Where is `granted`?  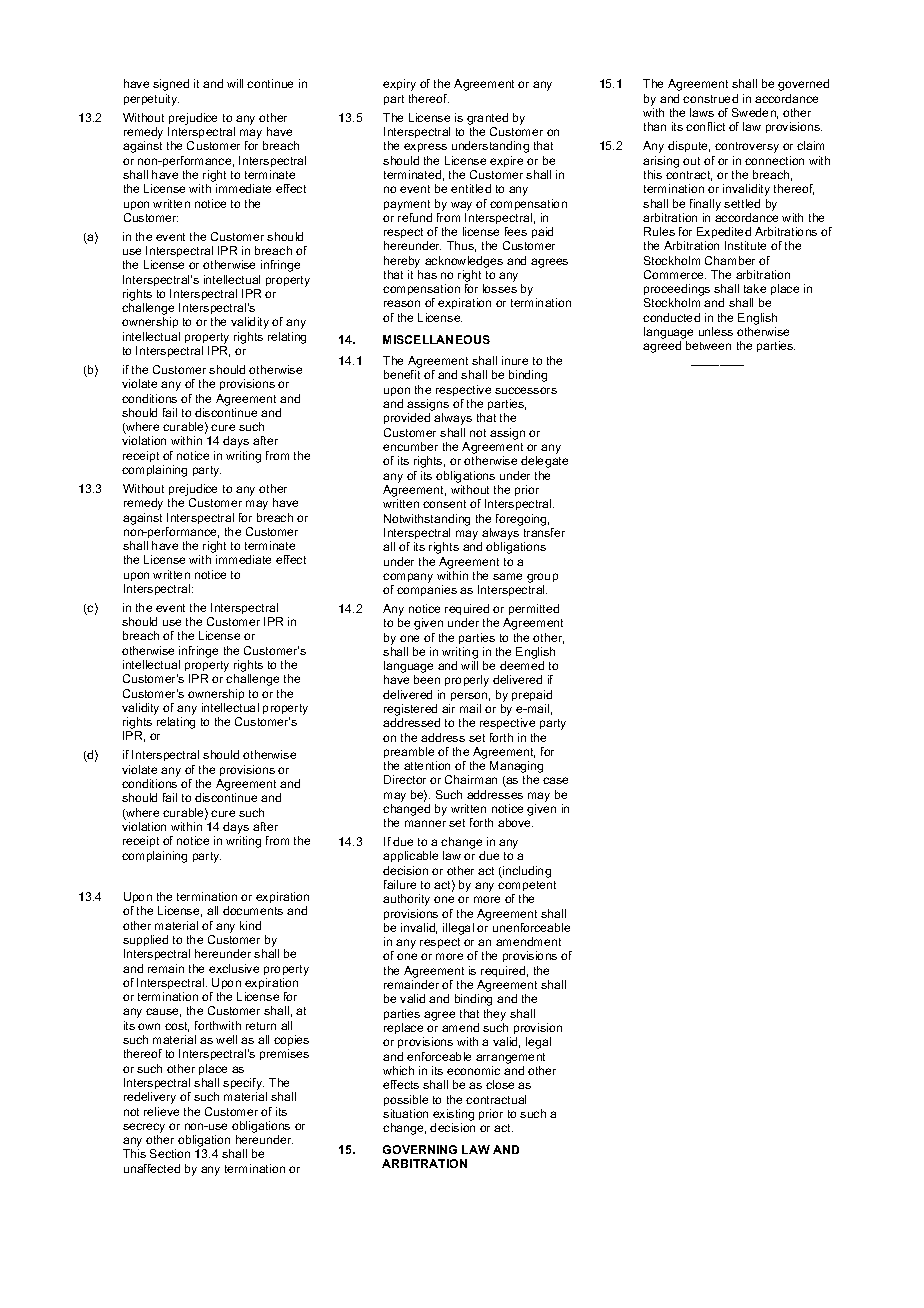
granted is located at coordinates (487, 119).
